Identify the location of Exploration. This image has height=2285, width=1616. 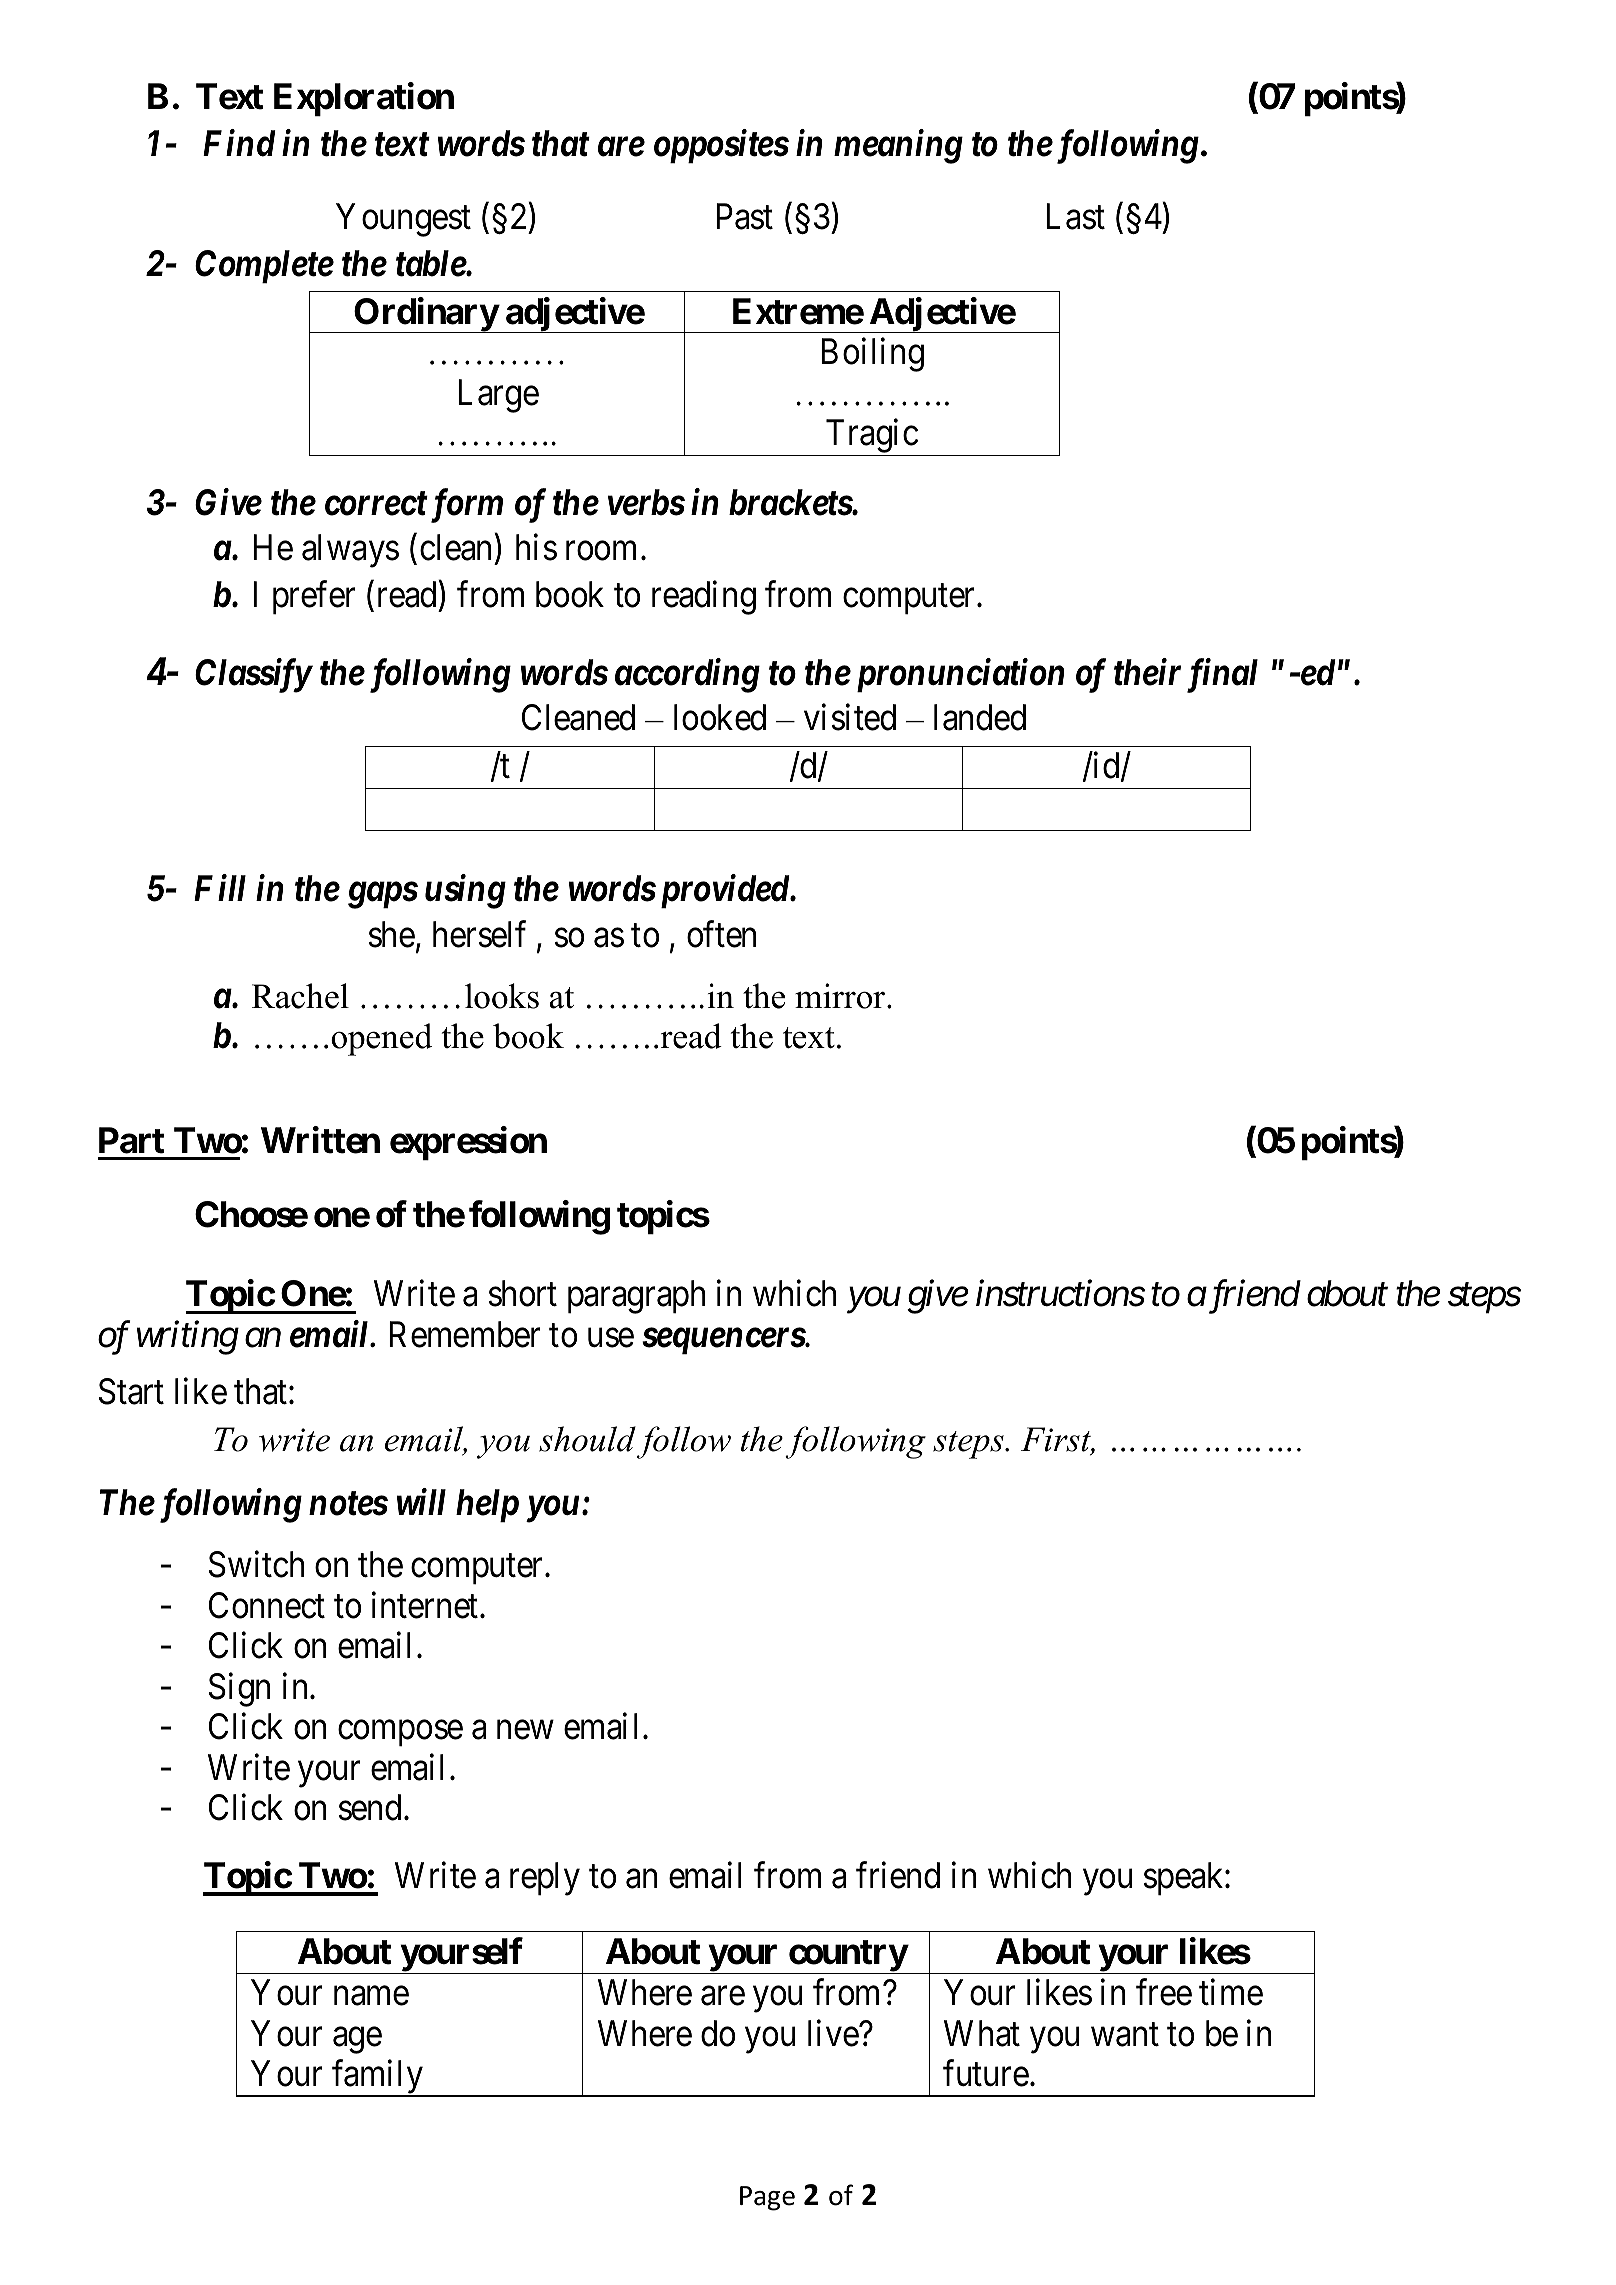
(364, 100).
